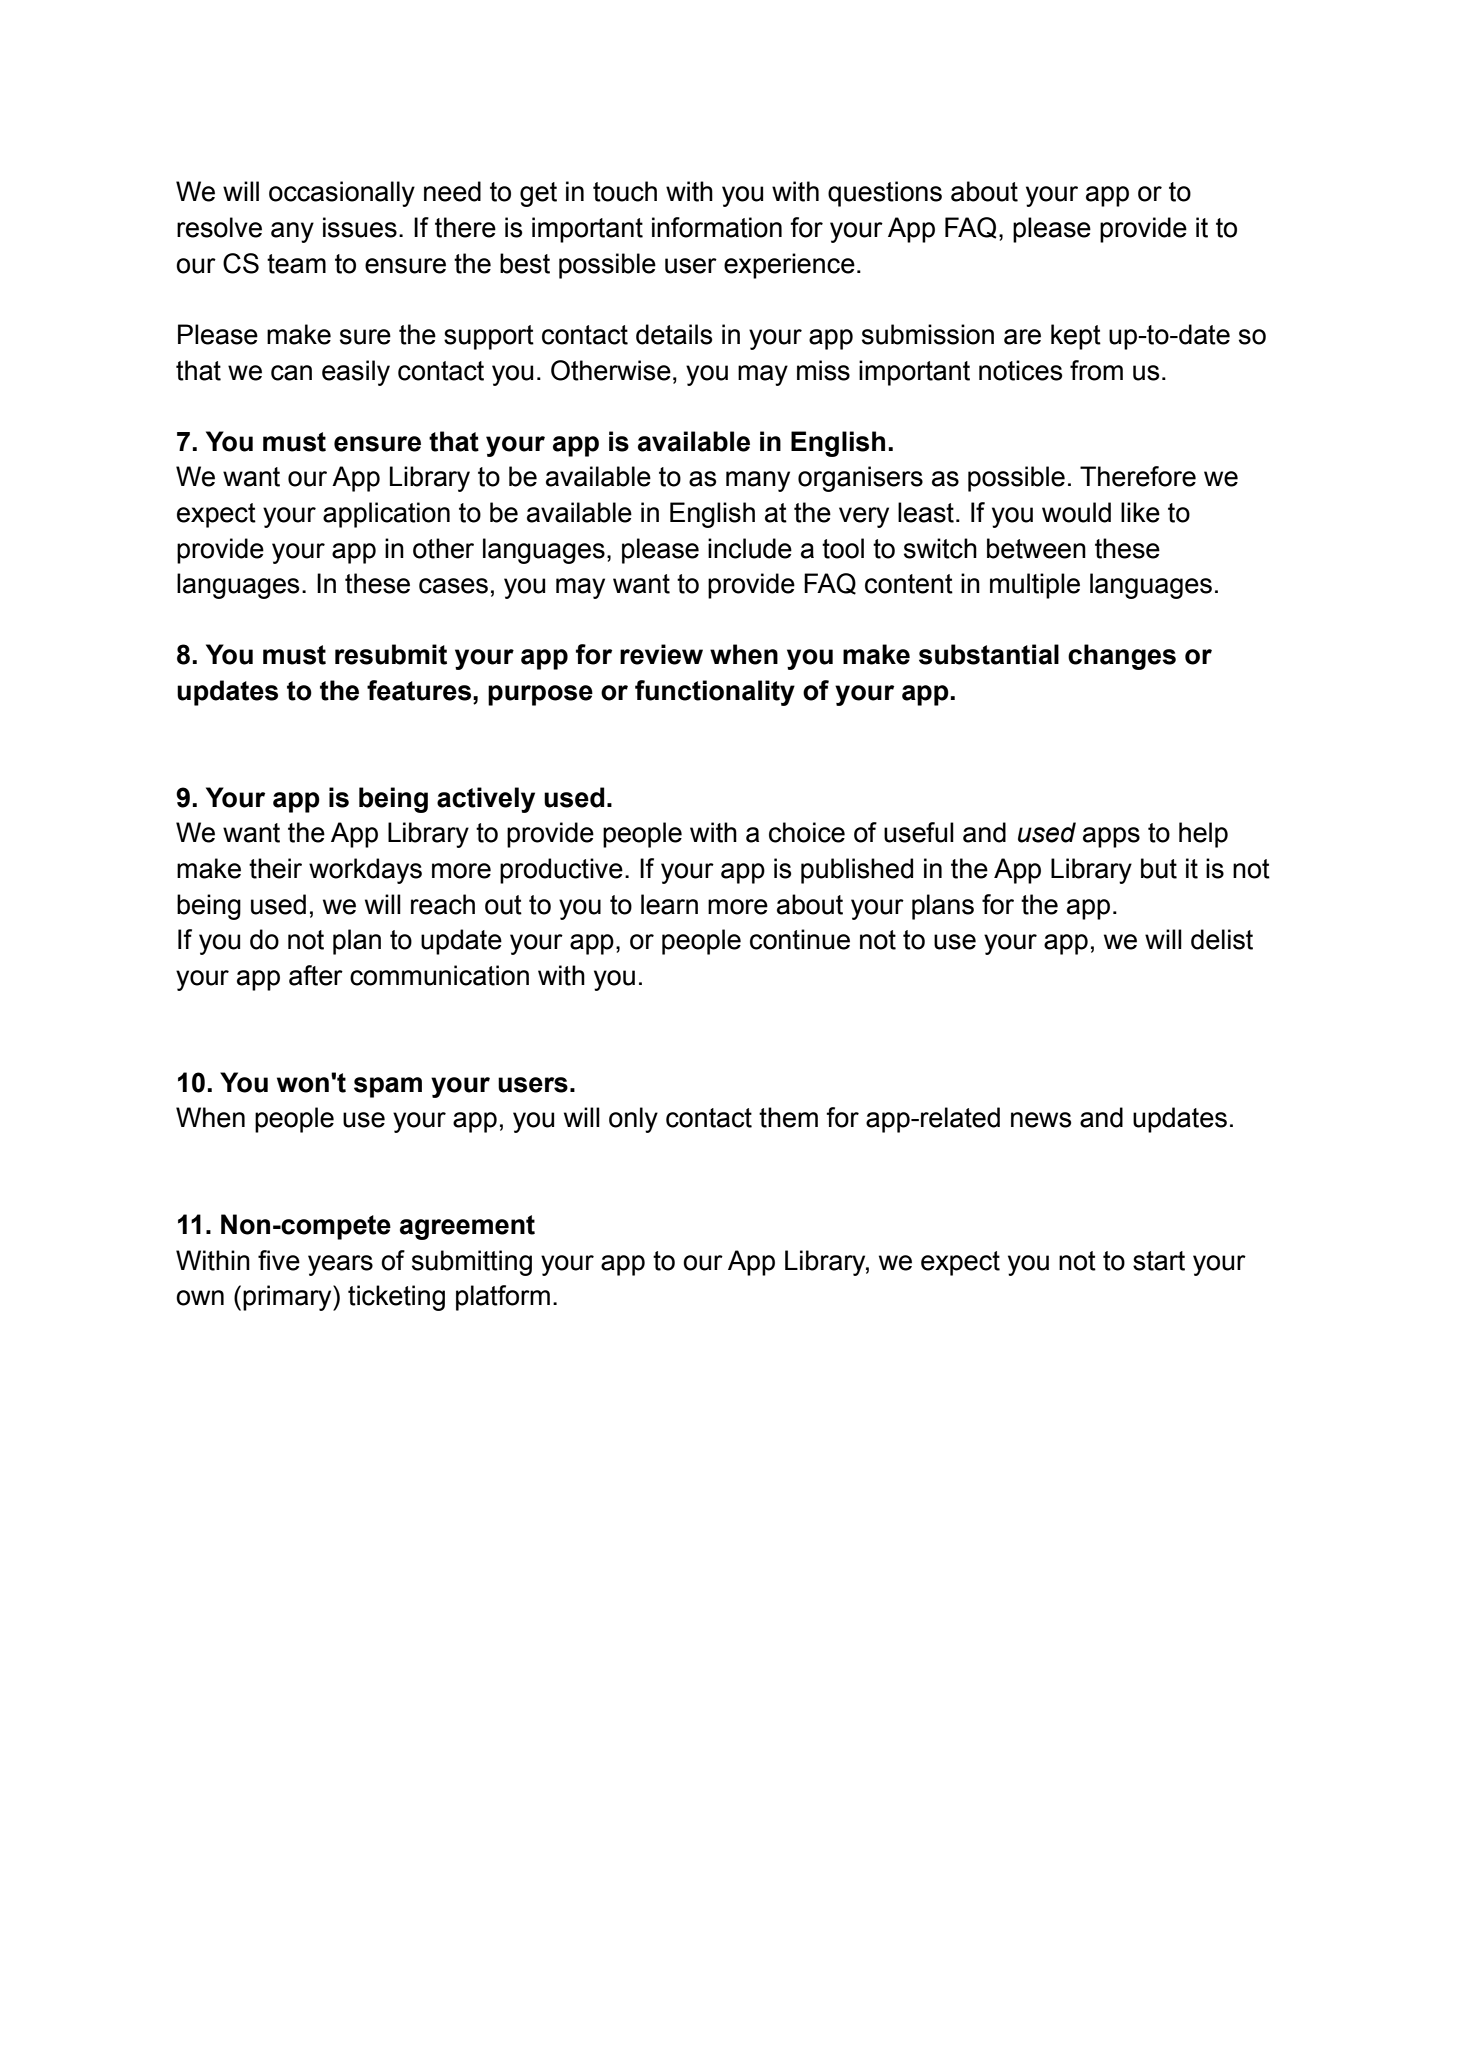 The width and height of the page is (1459, 2061). What do you see at coordinates (360, 227) in the page?
I see `issues` at bounding box center [360, 227].
